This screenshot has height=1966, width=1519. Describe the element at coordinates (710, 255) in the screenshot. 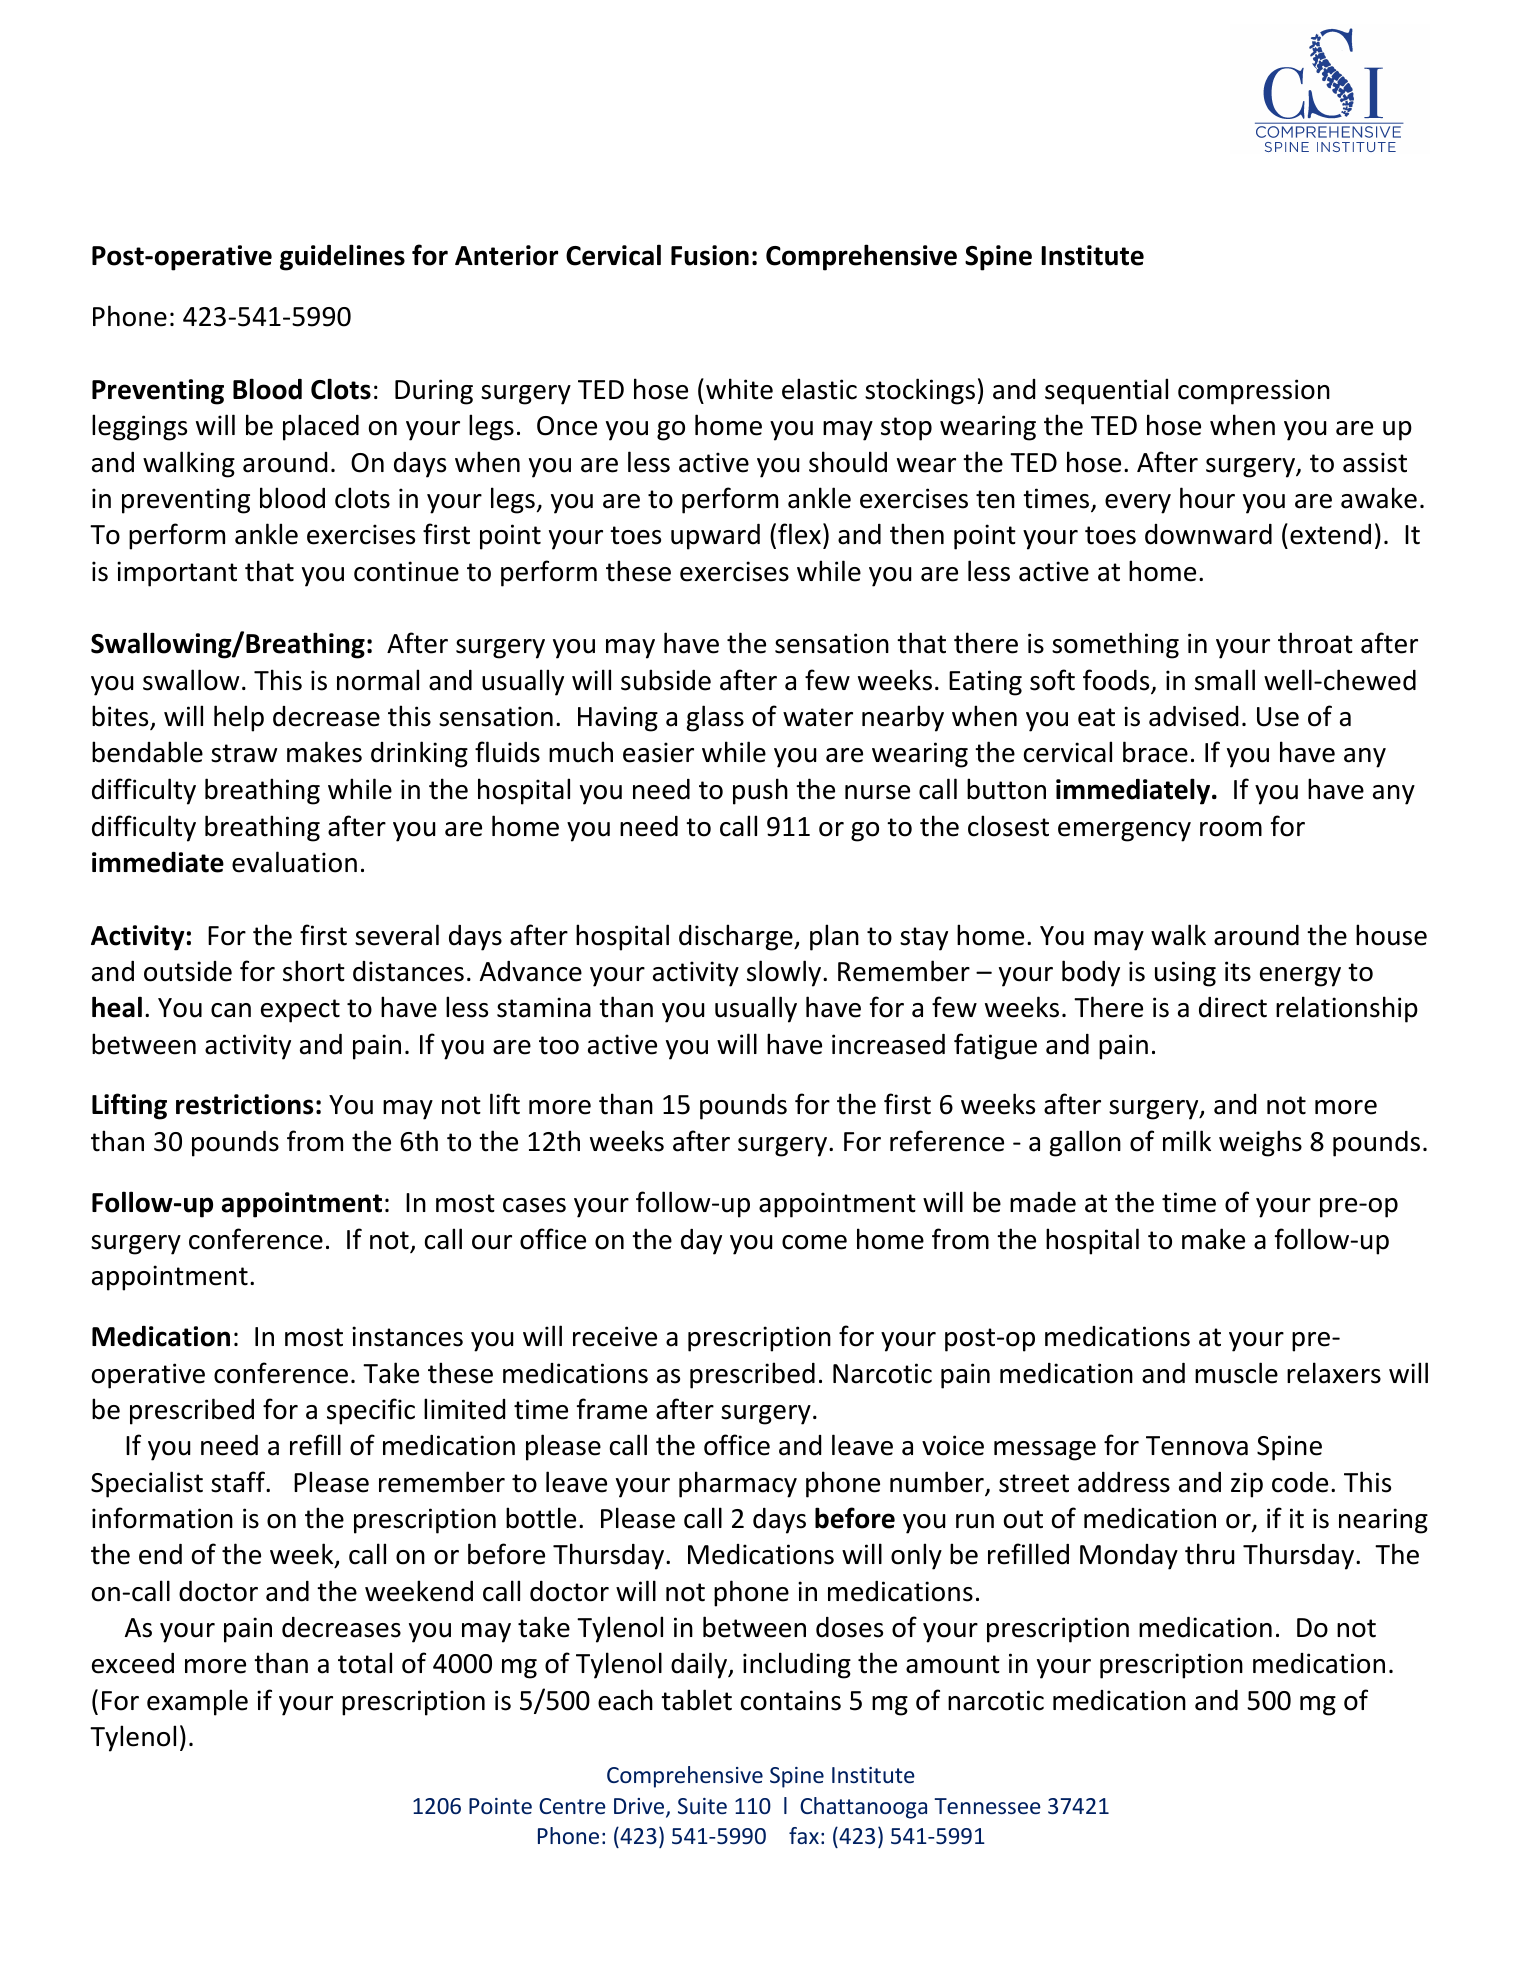

I see `Fusion` at that location.
